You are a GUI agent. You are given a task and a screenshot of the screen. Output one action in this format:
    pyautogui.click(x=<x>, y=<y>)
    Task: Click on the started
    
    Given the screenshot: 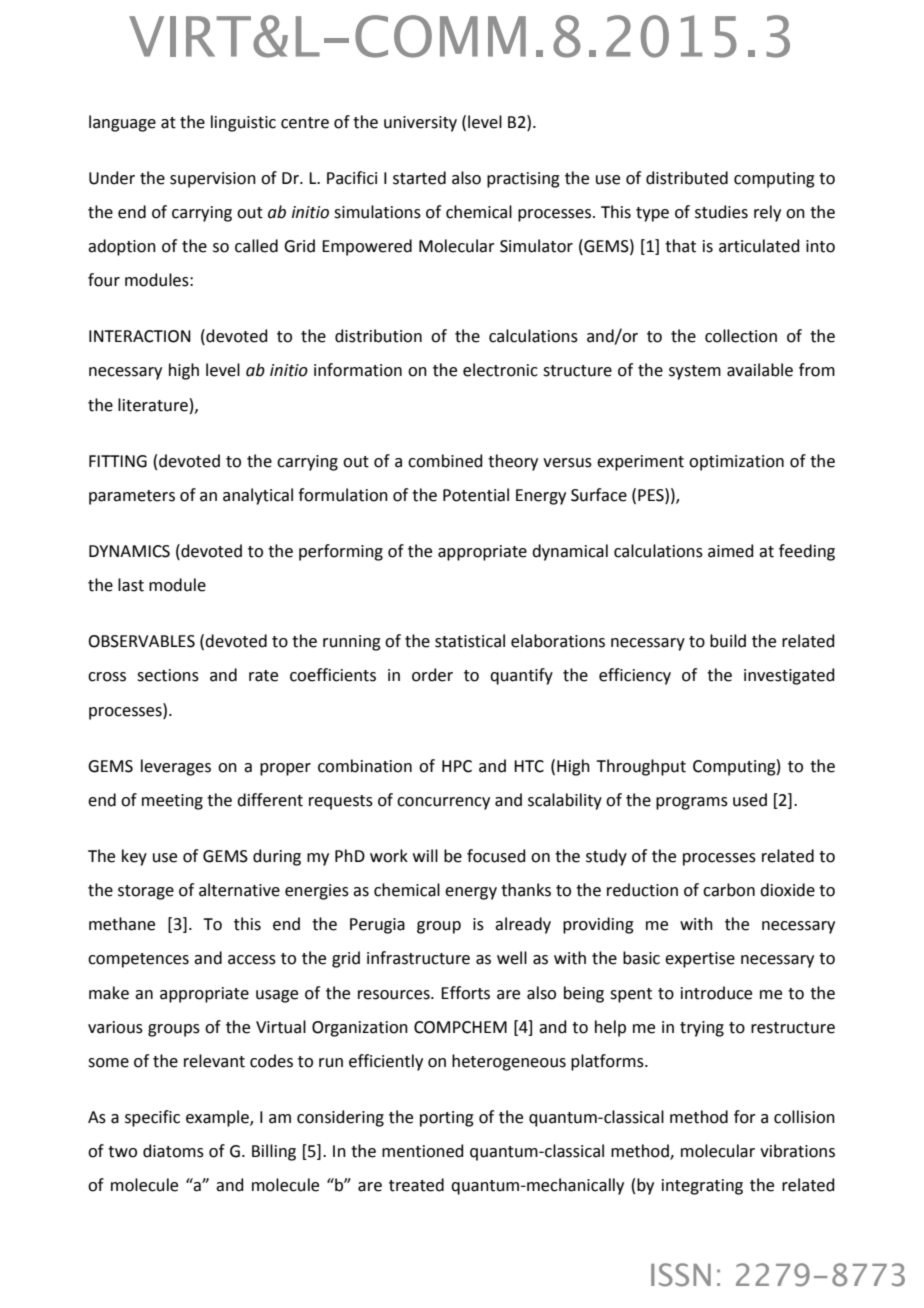 What is the action you would take?
    pyautogui.click(x=419, y=178)
